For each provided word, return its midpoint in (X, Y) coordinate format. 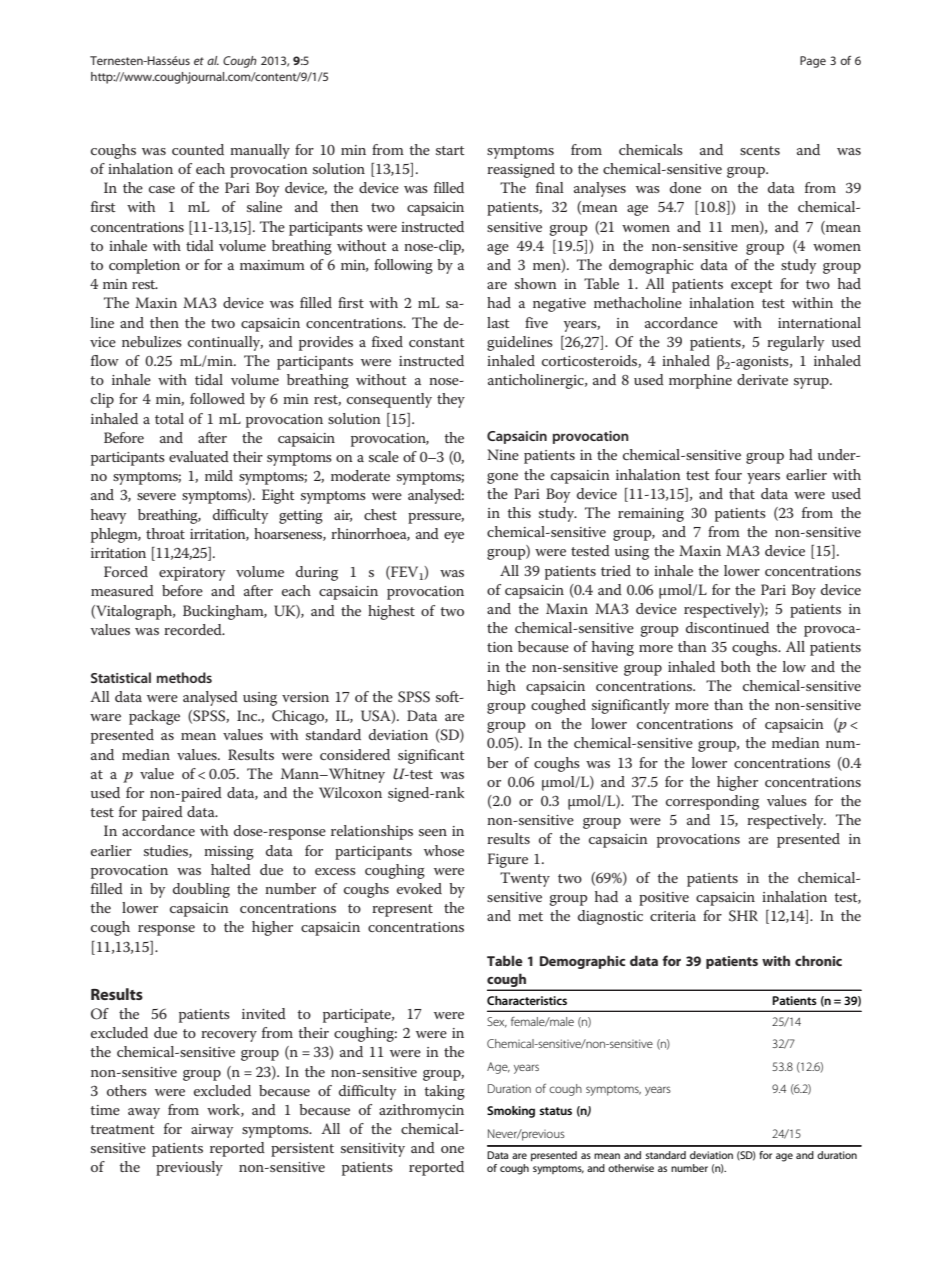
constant (437, 342)
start (450, 150)
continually (225, 343)
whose (444, 850)
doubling (201, 890)
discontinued (727, 627)
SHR (743, 916)
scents (760, 150)
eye (454, 537)
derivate (762, 379)
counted (198, 149)
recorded (194, 629)
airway (212, 1131)
